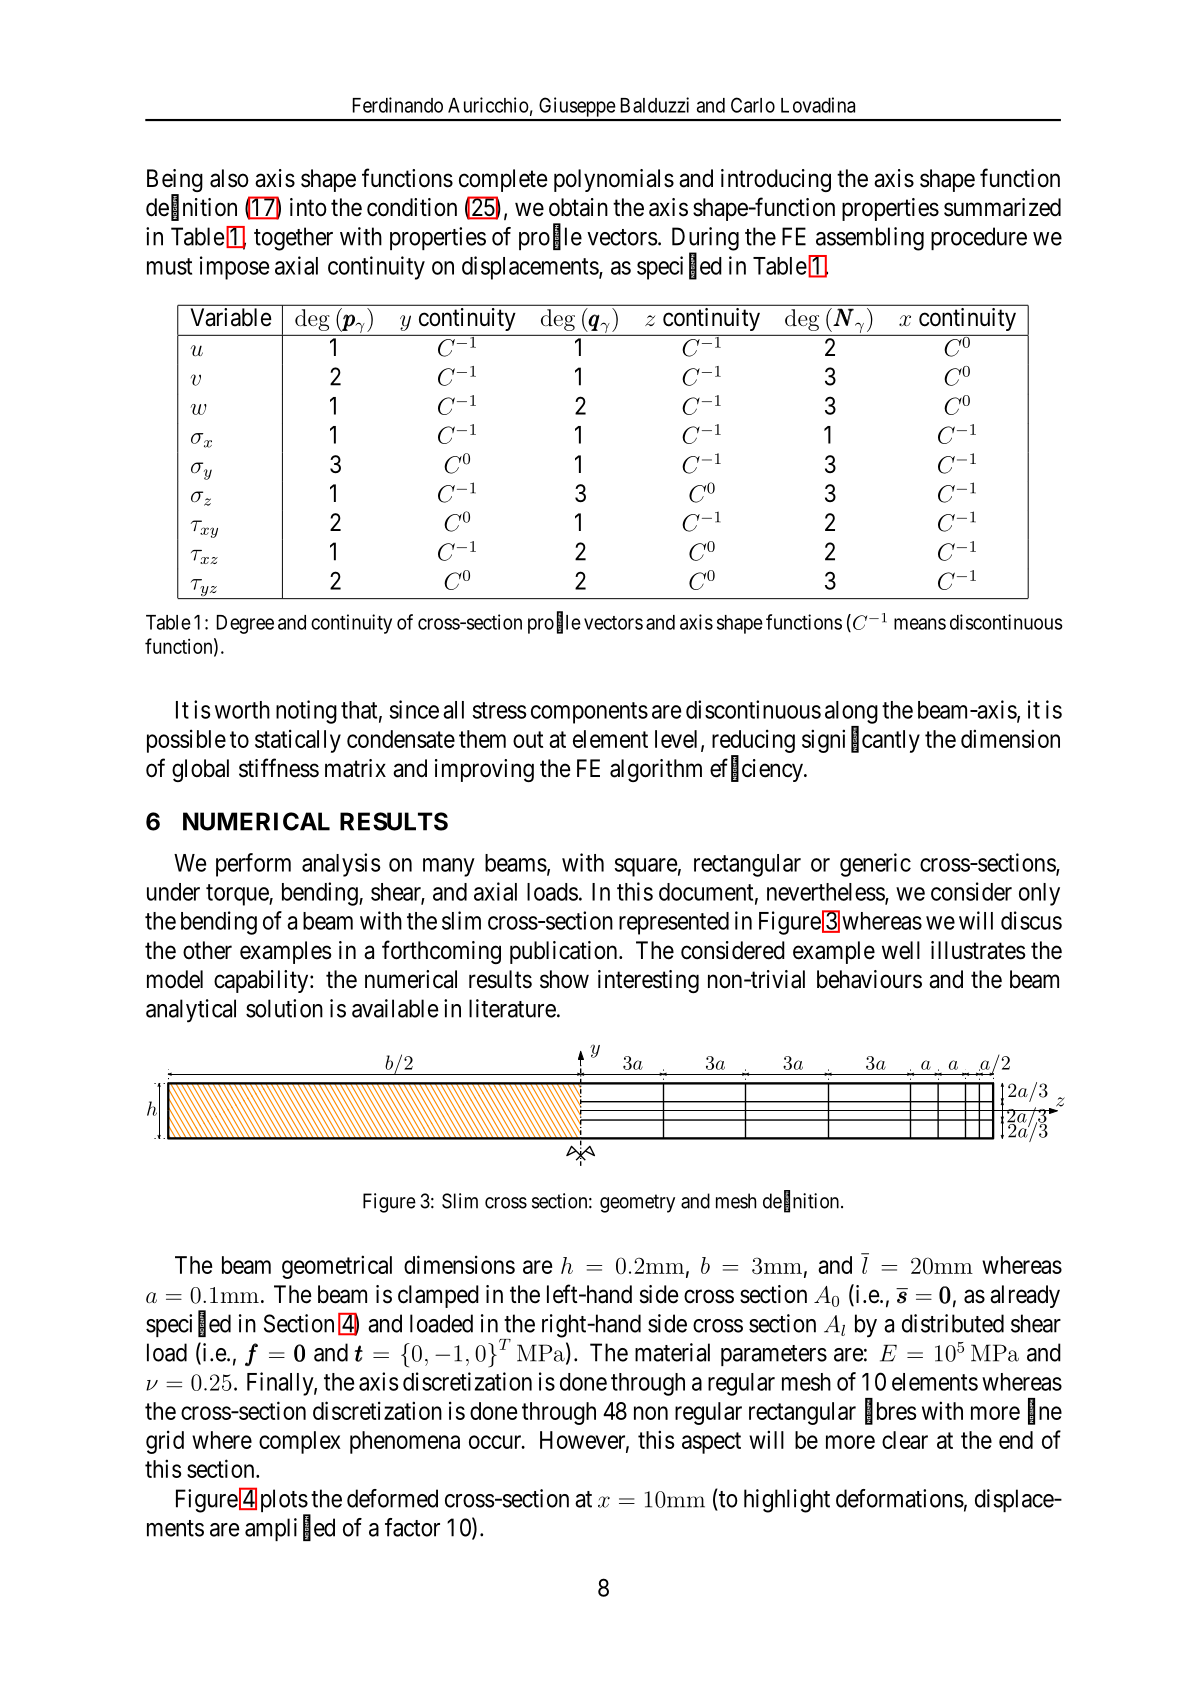  I want to click on Degree, so click(245, 624).
